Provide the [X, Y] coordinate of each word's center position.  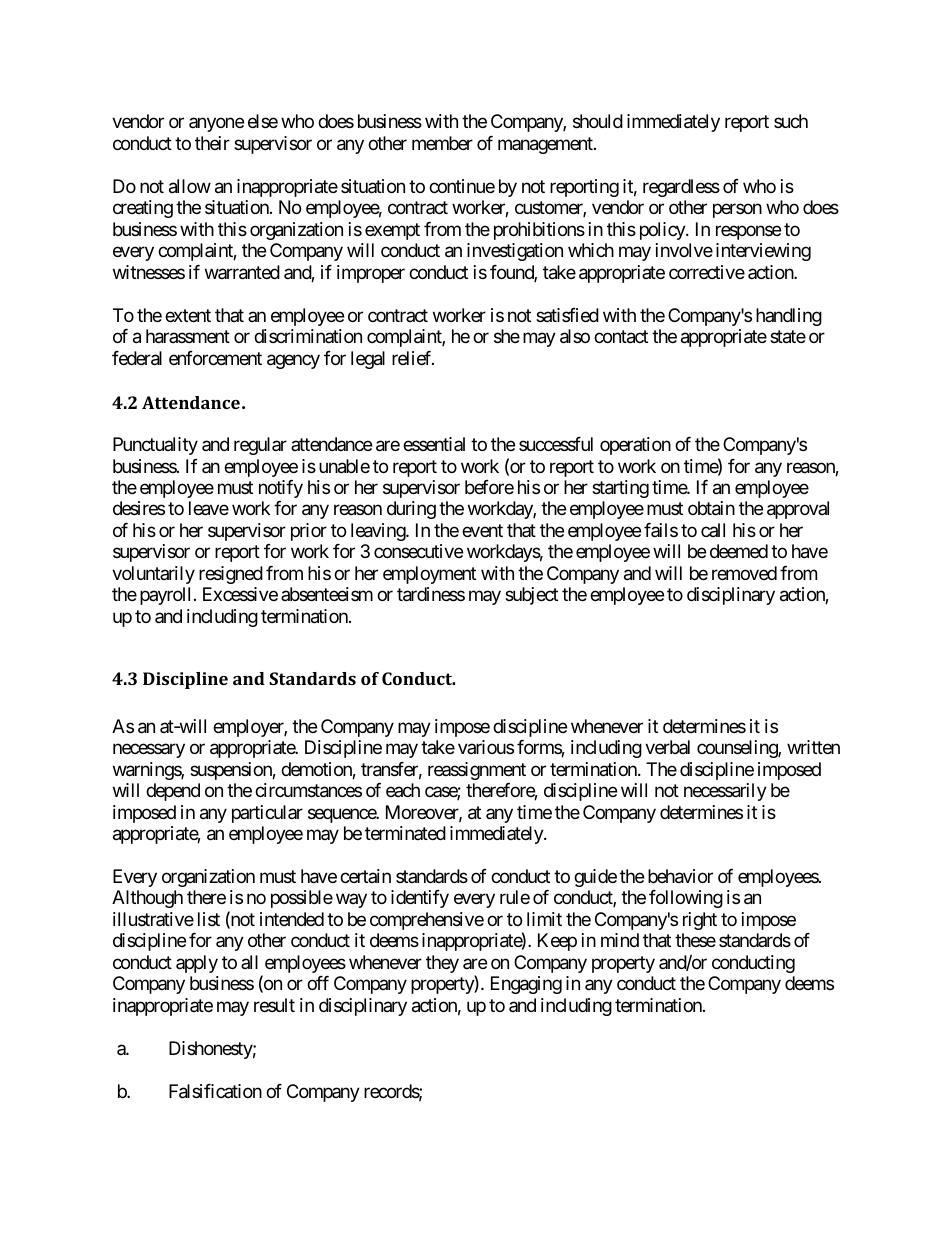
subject [531, 596]
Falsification [215, 1091]
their [212, 143]
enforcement [215, 358]
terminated [405, 833]
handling [789, 317]
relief [413, 358]
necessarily [725, 792]
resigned [231, 575]
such [791, 121]
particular [267, 814]
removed [744, 573]
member [442, 143]
